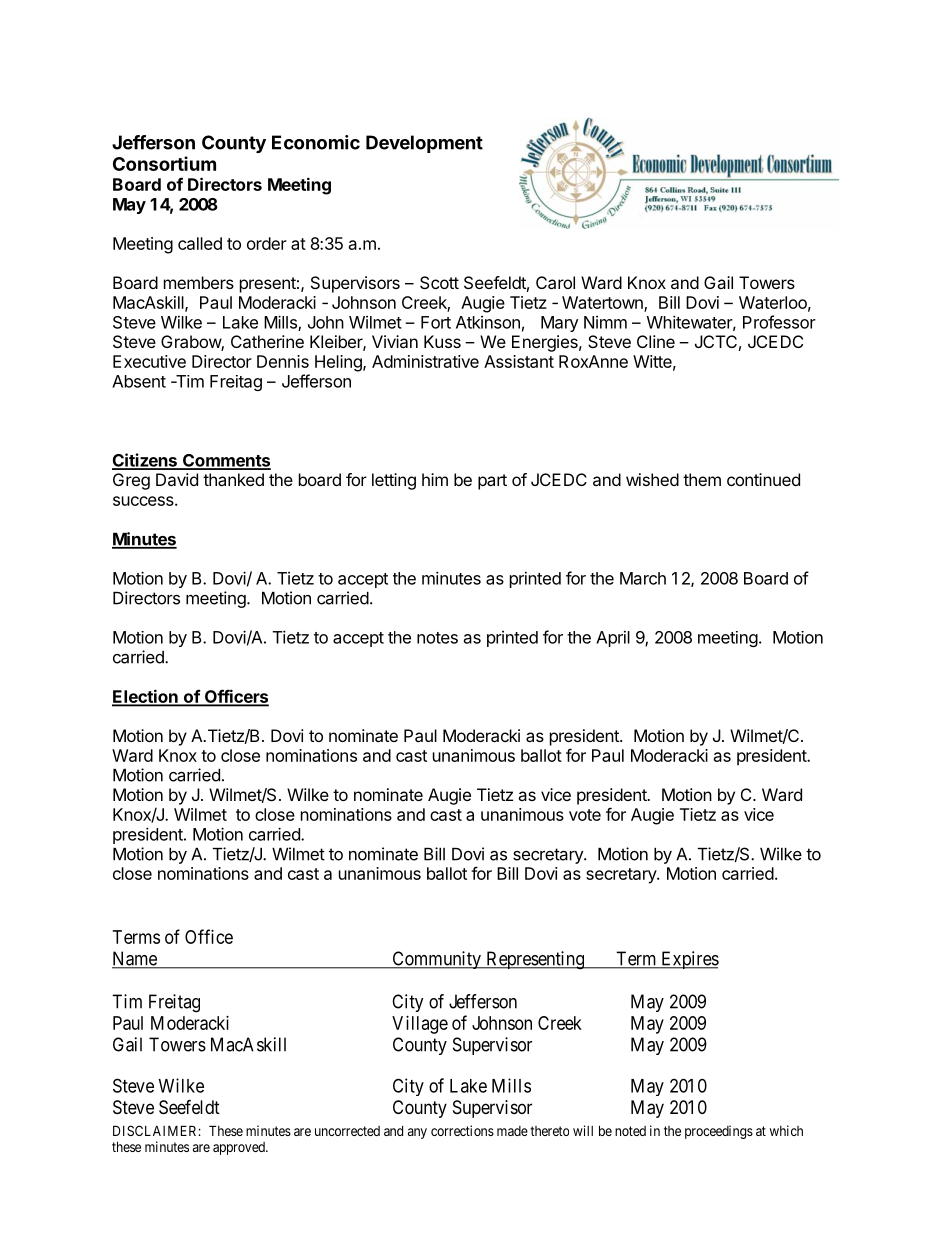  What do you see at coordinates (702, 479) in the screenshot?
I see `them` at bounding box center [702, 479].
